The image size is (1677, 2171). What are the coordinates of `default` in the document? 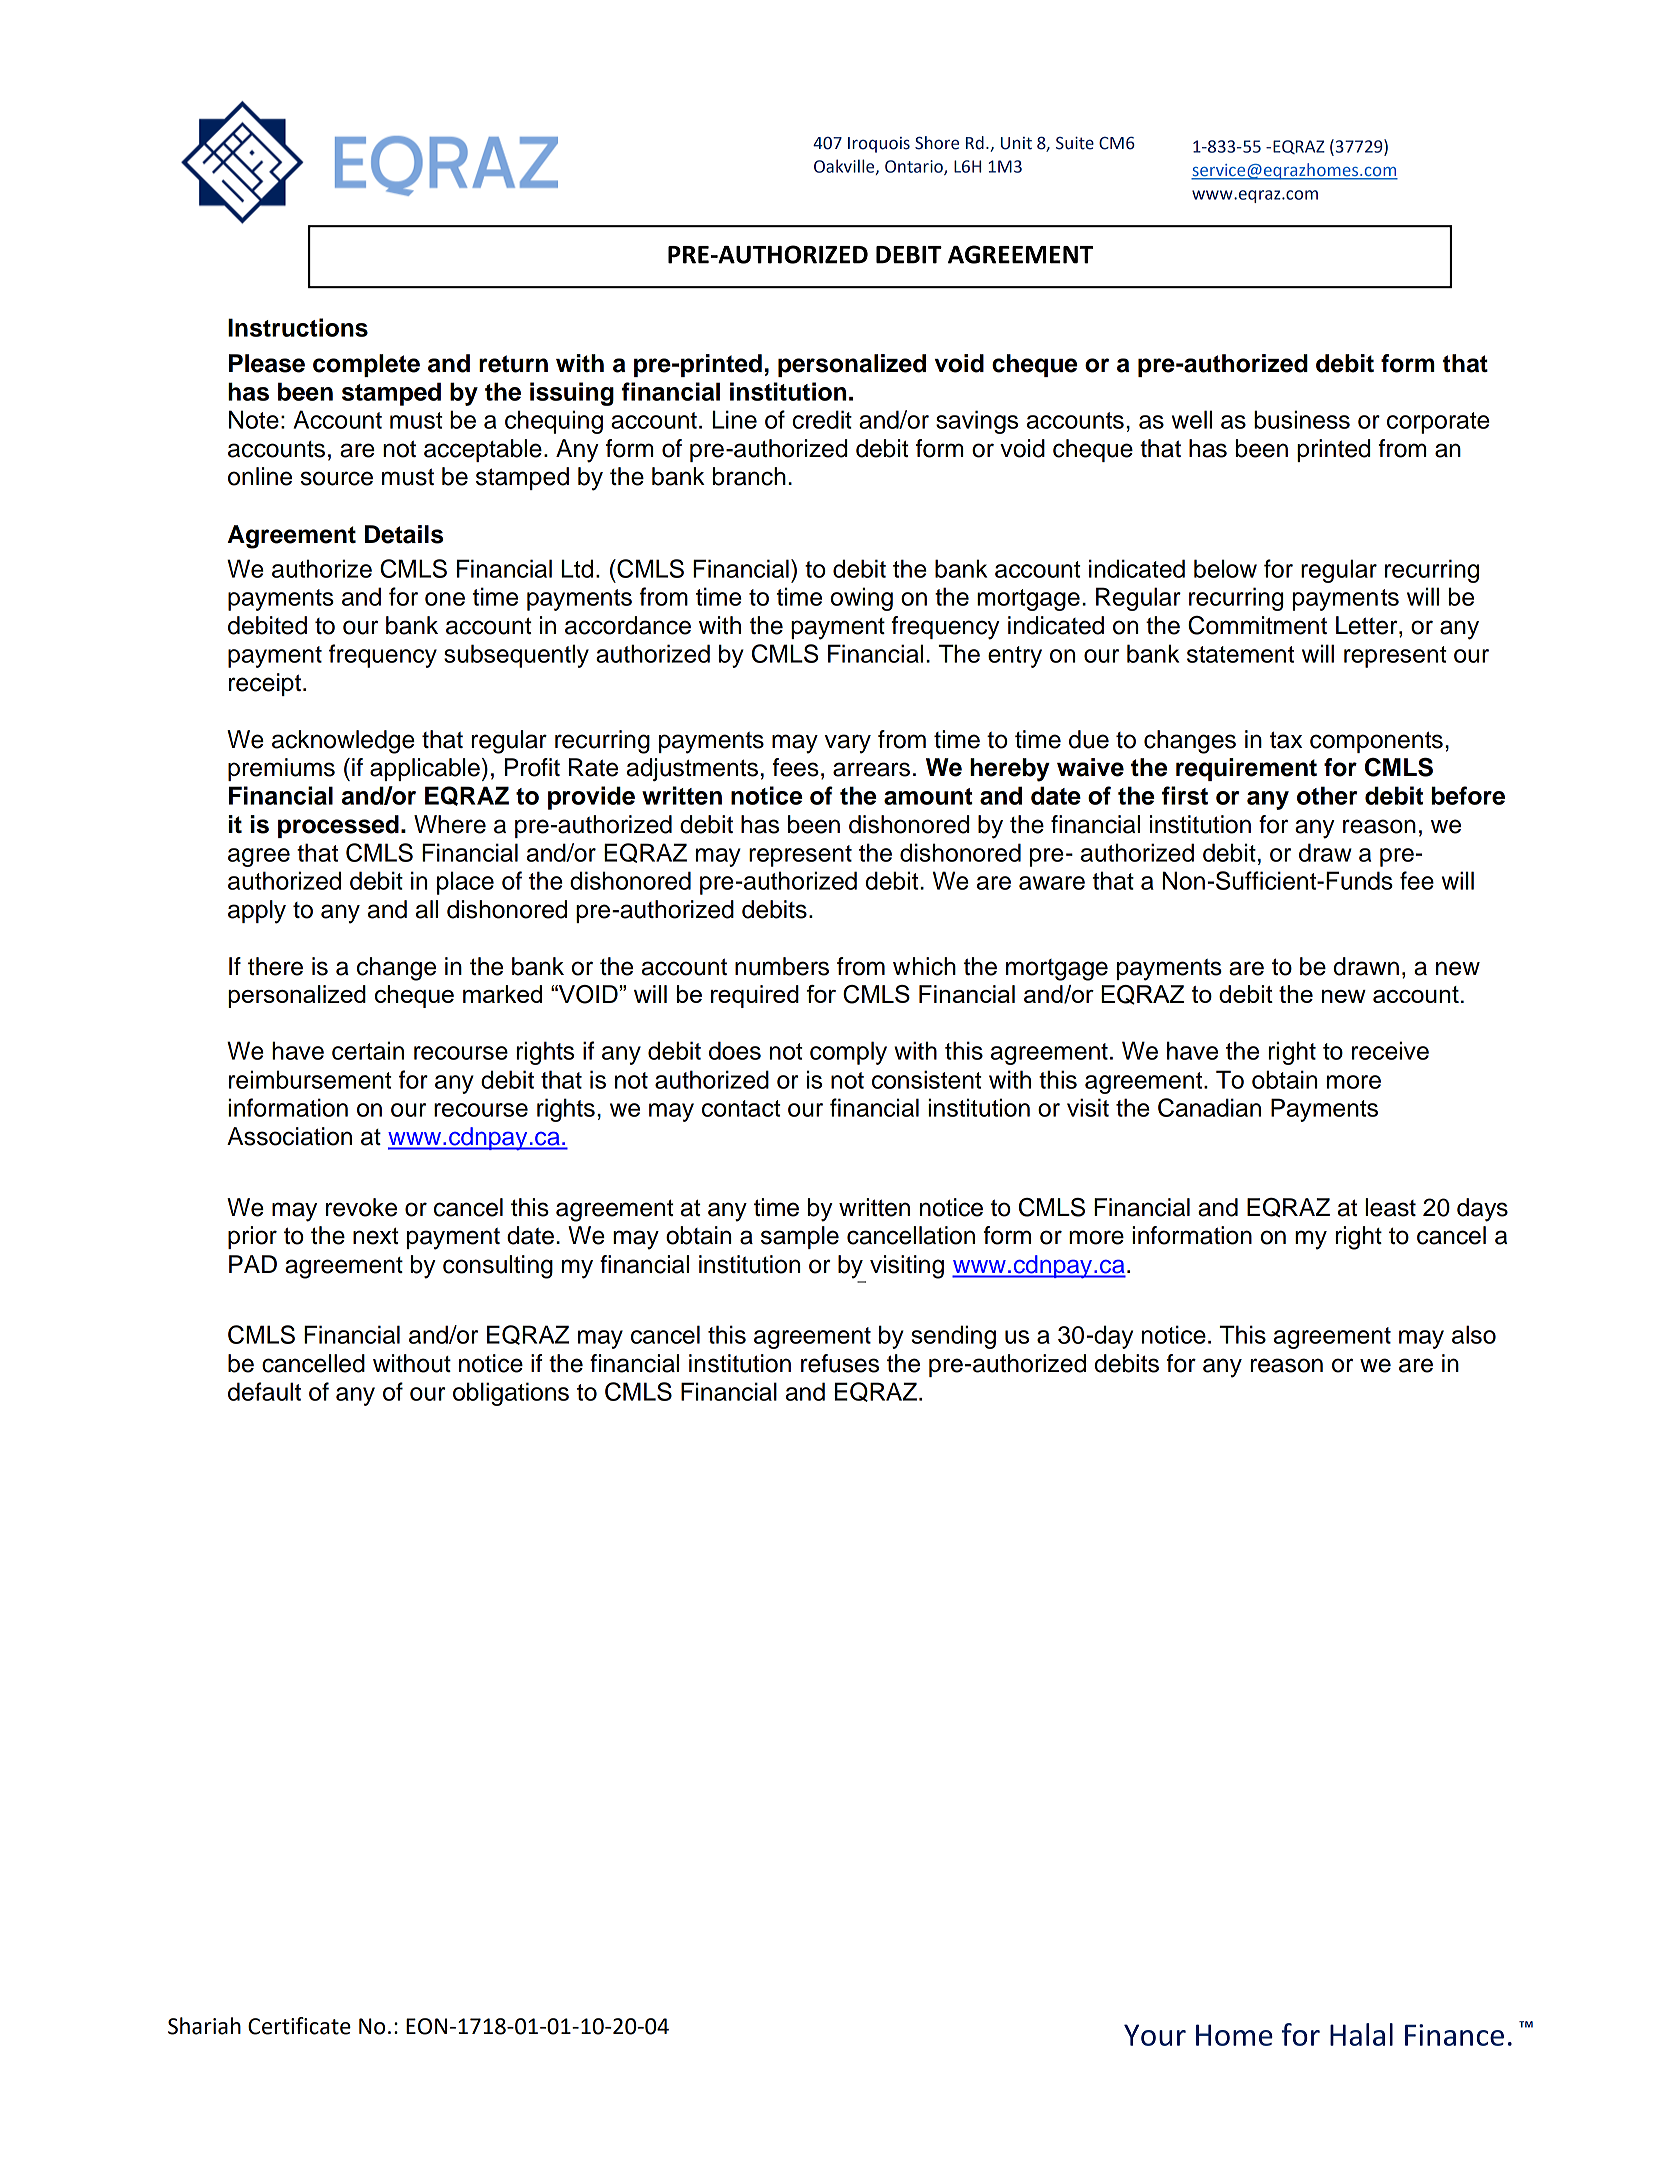 It's located at (264, 1391).
